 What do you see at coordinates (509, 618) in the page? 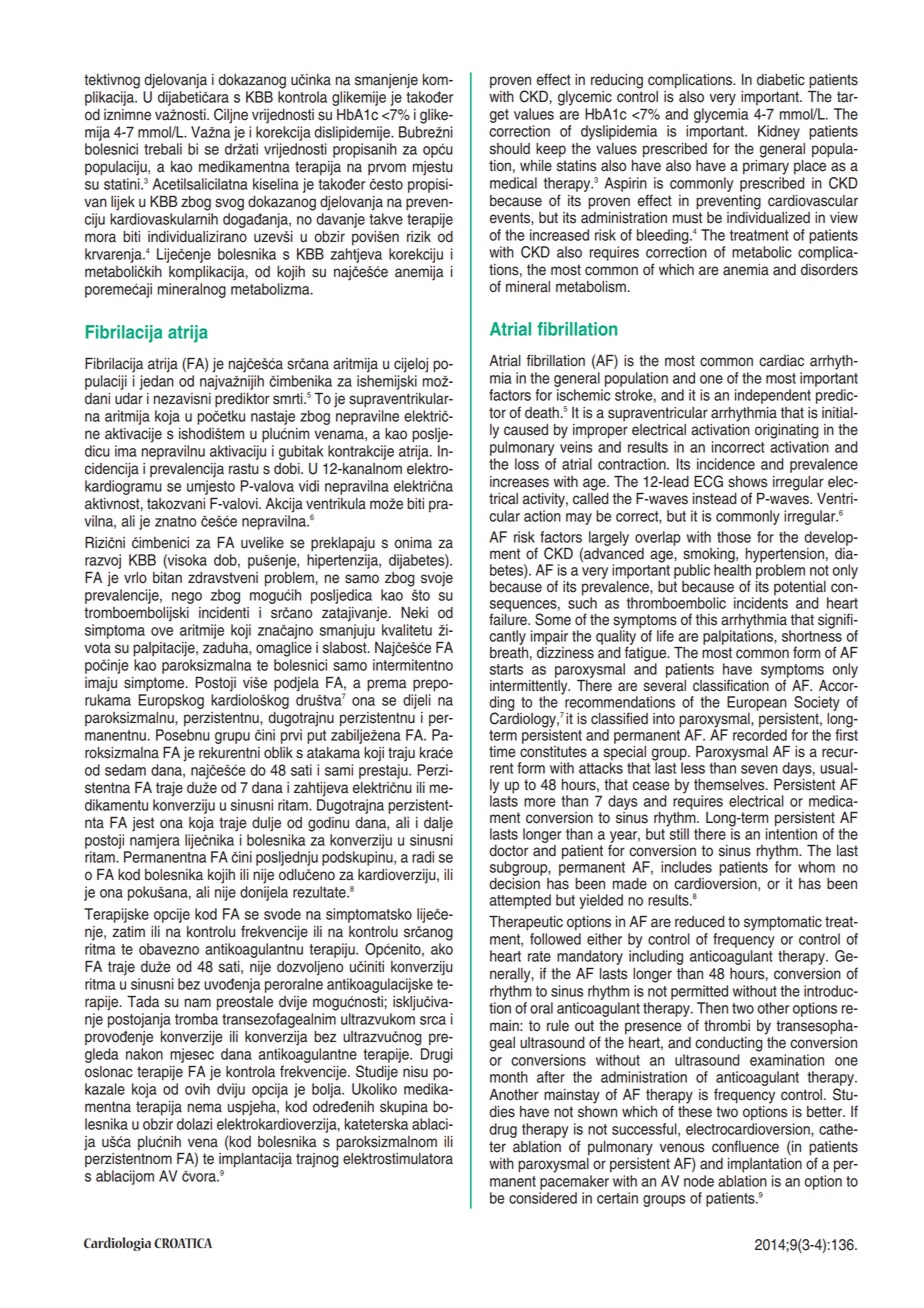
I see `failure` at bounding box center [509, 618].
